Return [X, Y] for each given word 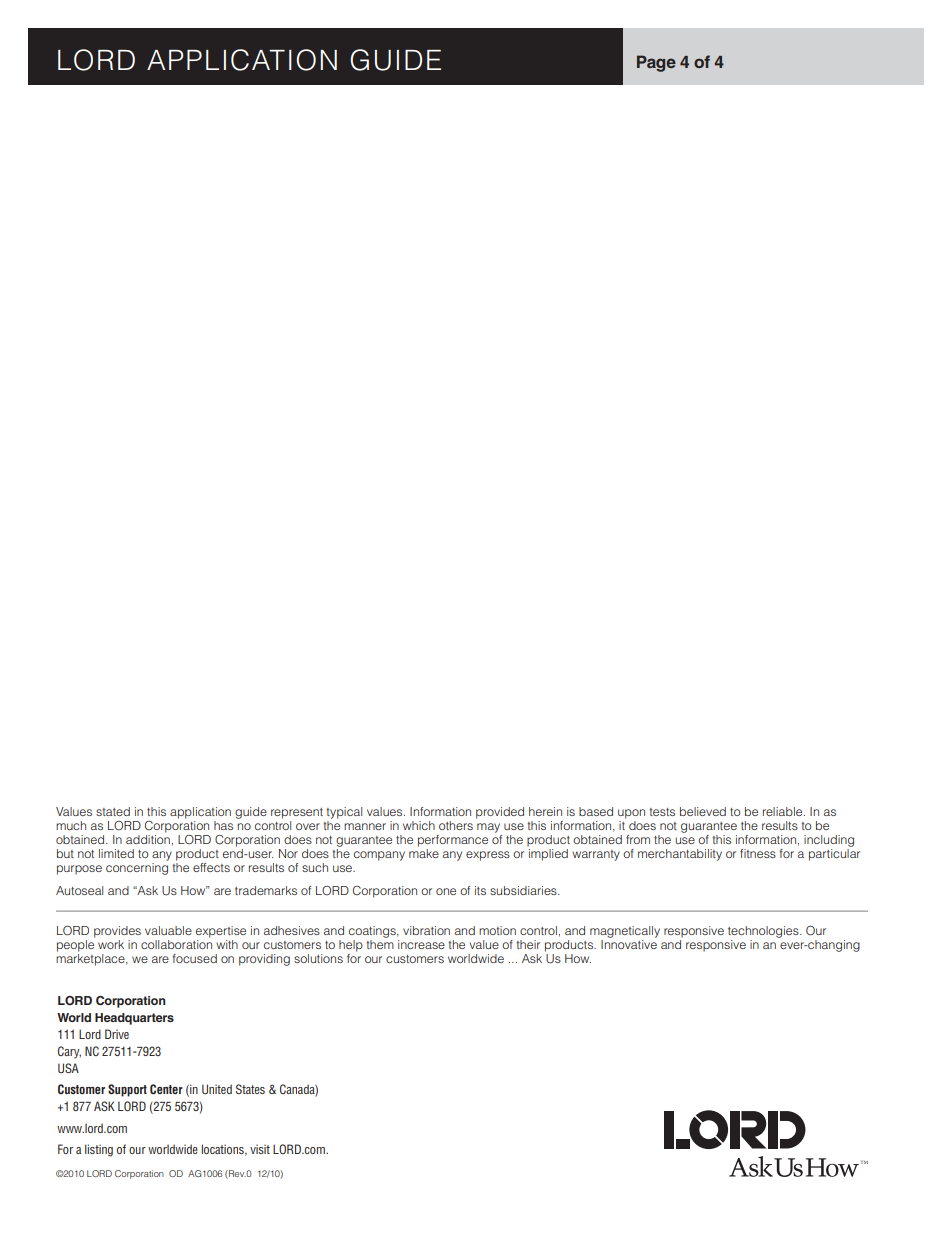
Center [166, 1089]
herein [545, 811]
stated [113, 811]
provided [500, 813]
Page [656, 63]
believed [703, 811]
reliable [784, 811]
